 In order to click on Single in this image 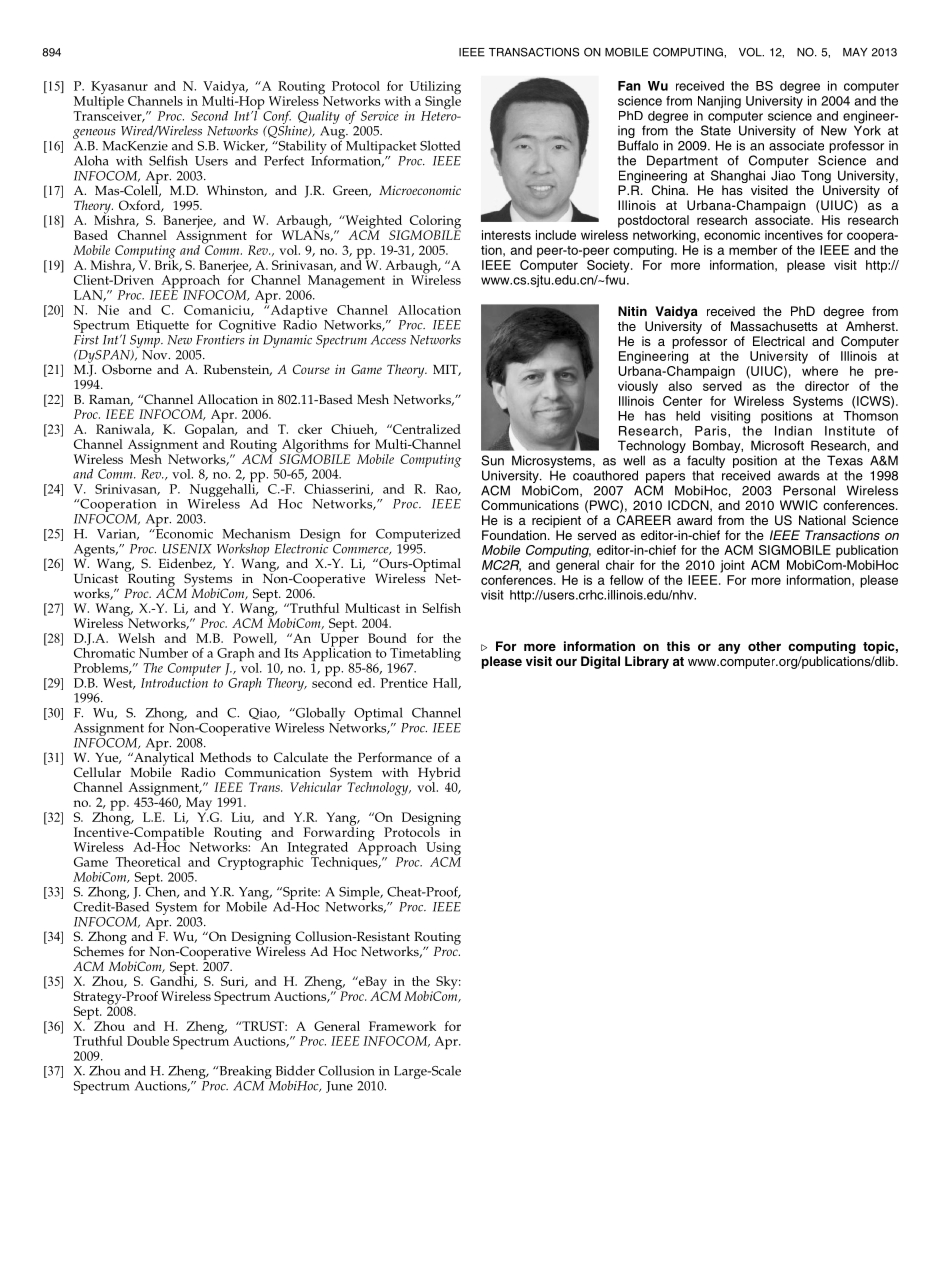, I will do `click(442, 102)`.
